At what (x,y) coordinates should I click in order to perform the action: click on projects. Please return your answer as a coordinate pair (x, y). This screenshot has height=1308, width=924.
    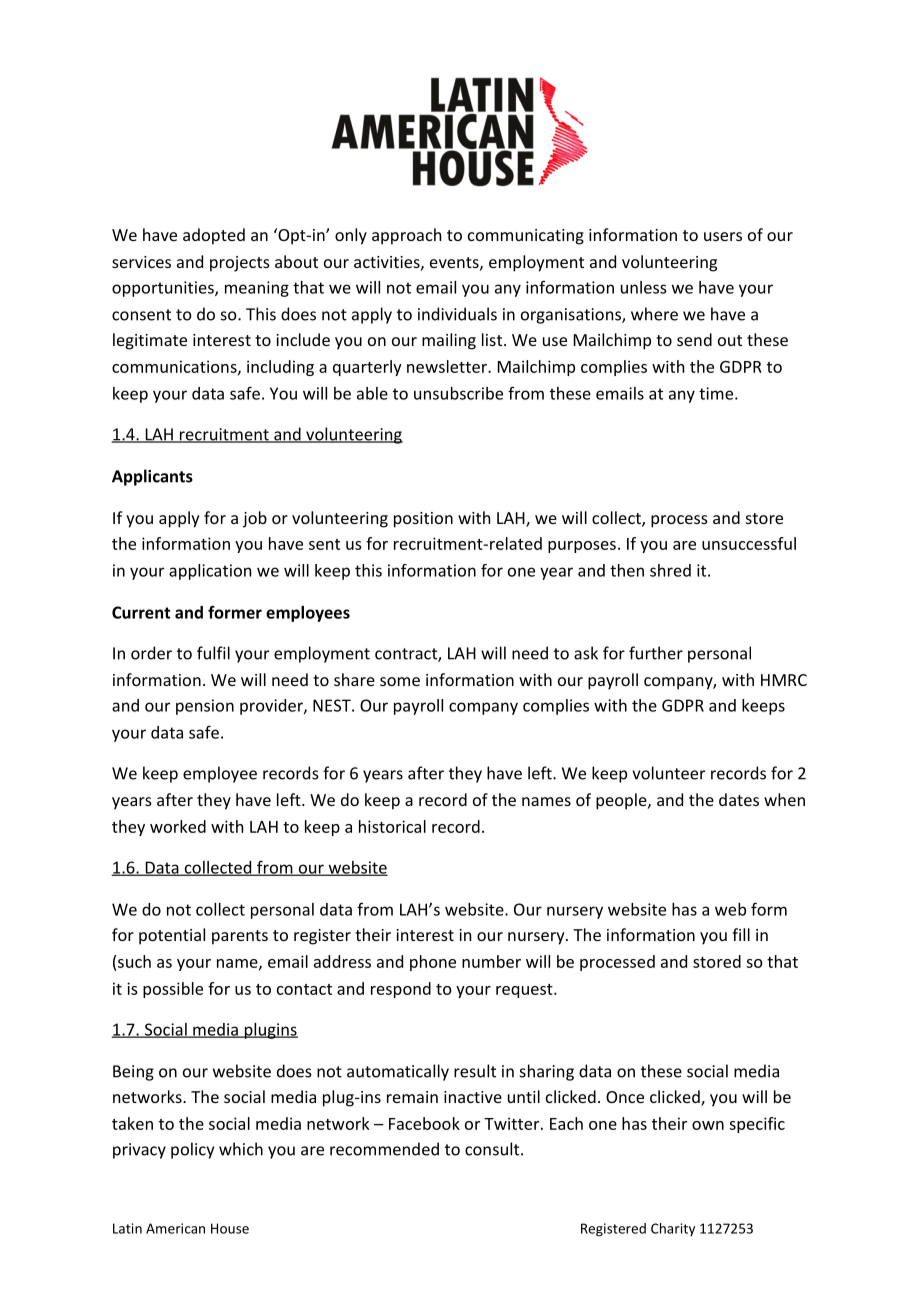
    Looking at the image, I should click on (240, 264).
